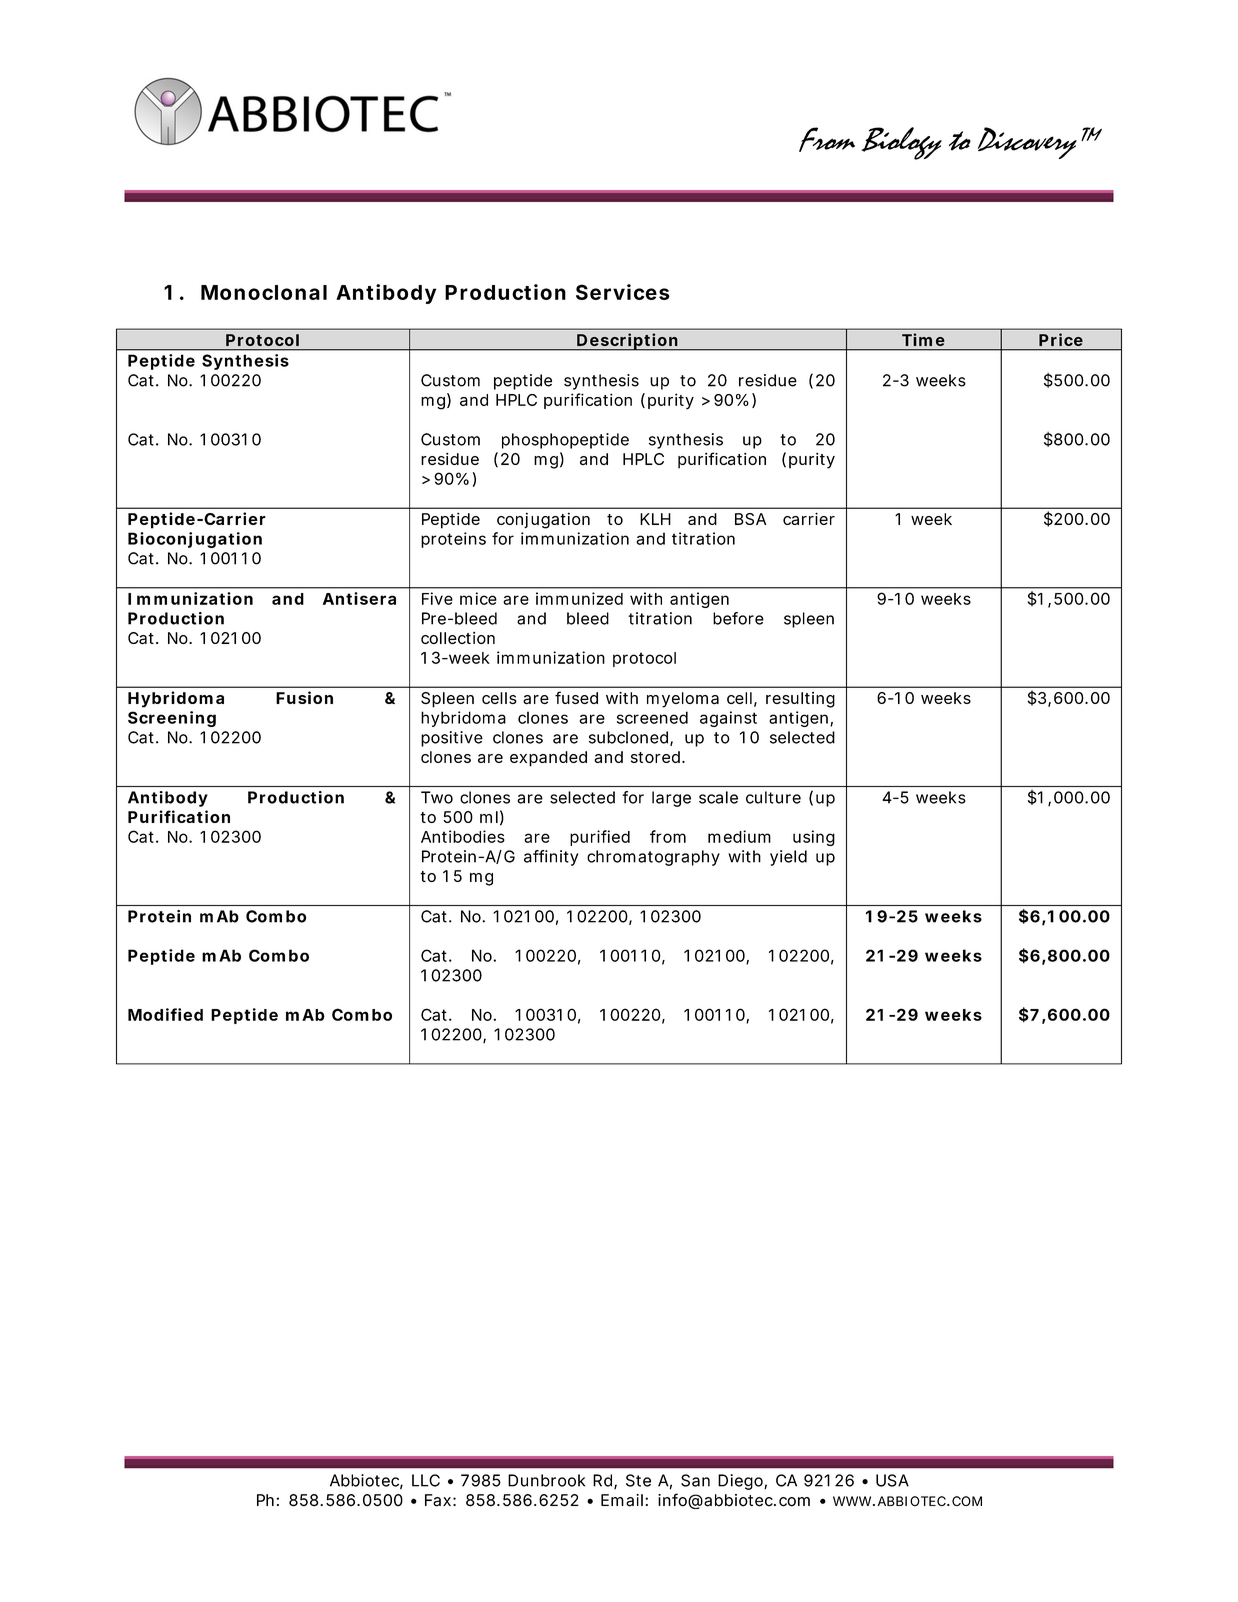  What do you see at coordinates (165, 1014) in the document?
I see `Modified` at bounding box center [165, 1014].
